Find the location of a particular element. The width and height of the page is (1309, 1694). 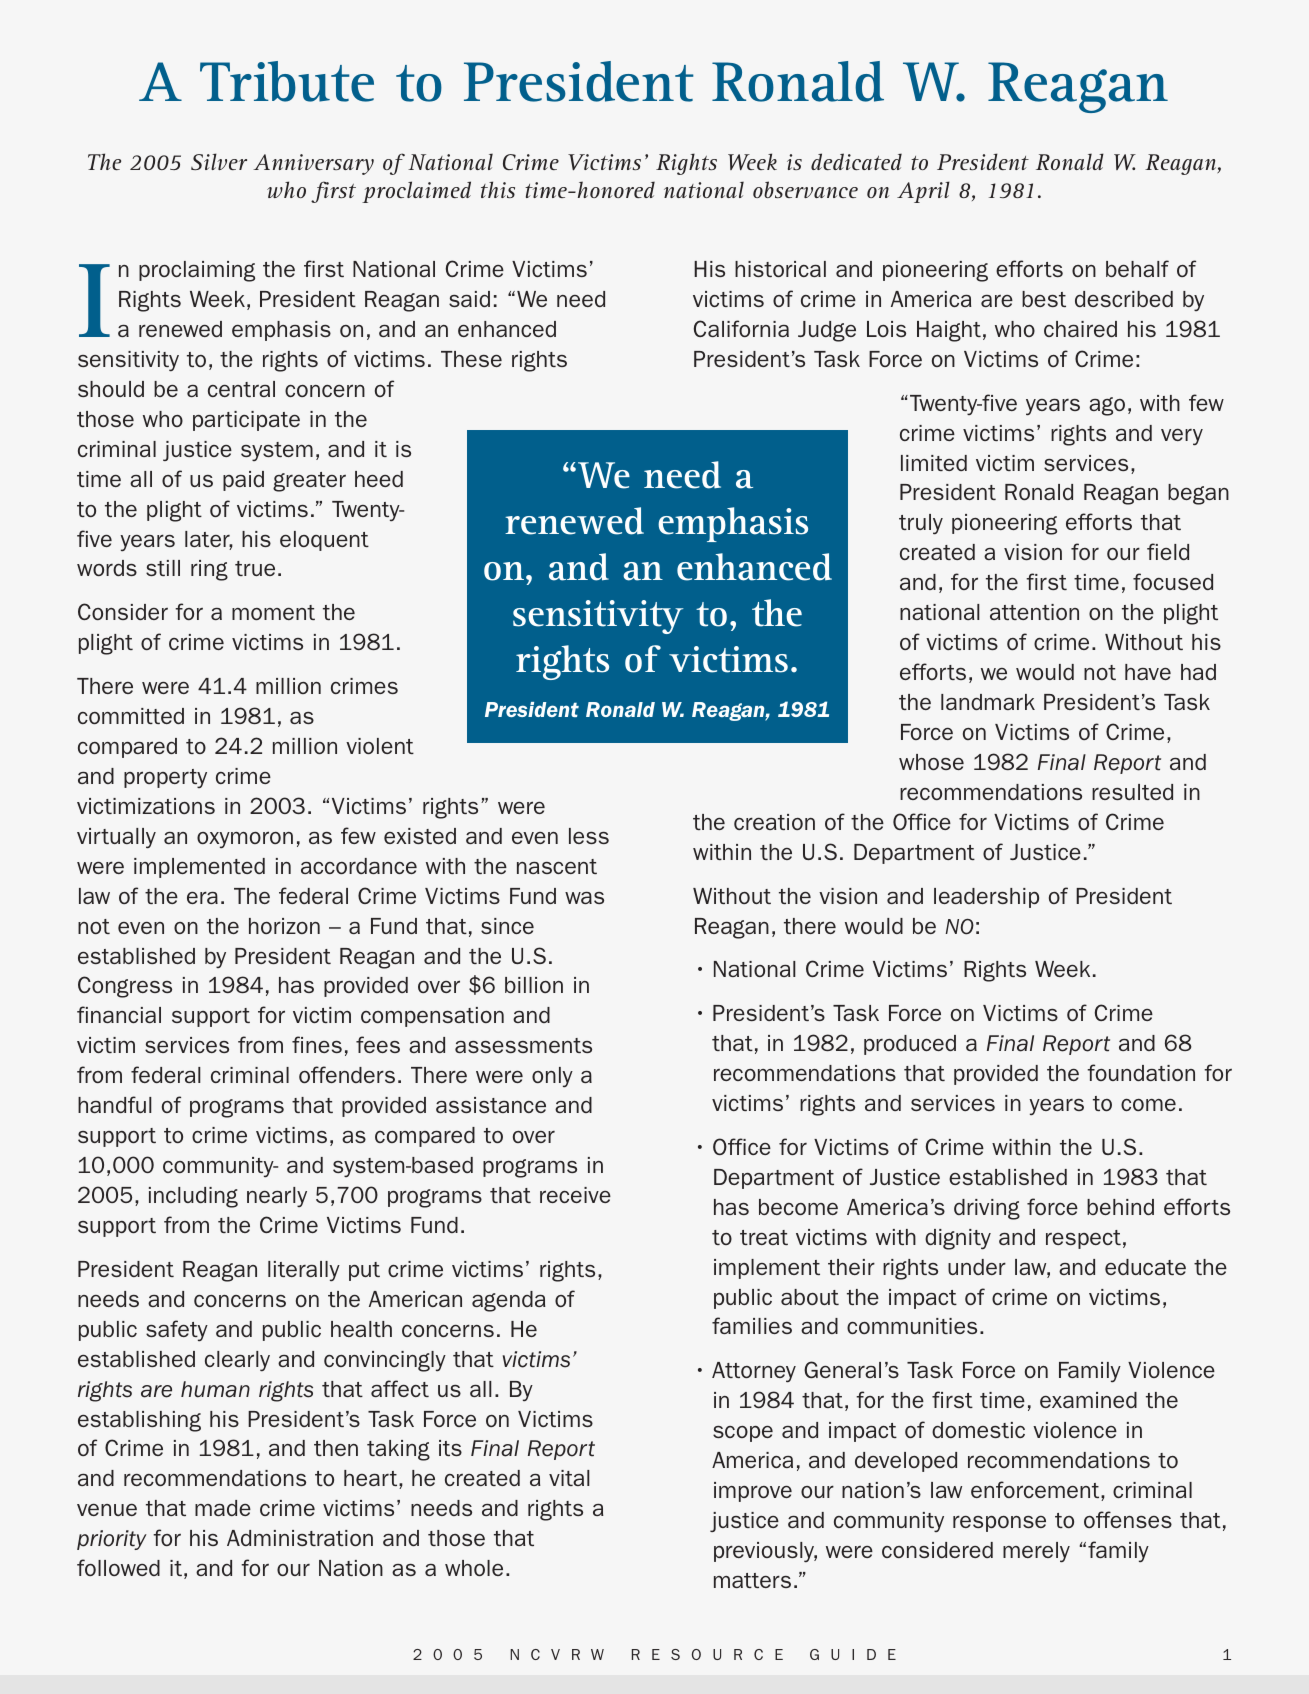

ago is located at coordinates (1107, 406).
